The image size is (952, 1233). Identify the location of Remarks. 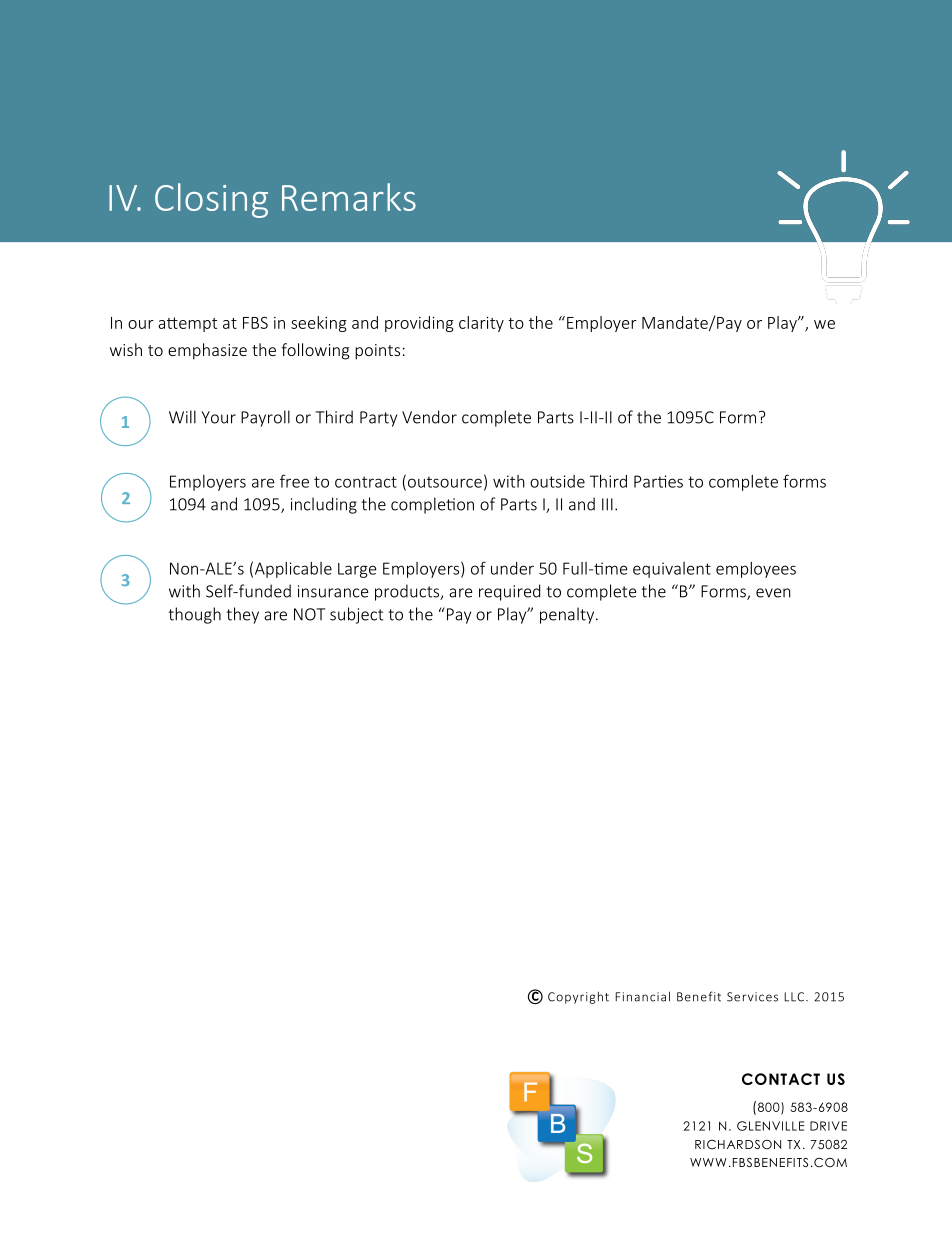
(349, 197).
